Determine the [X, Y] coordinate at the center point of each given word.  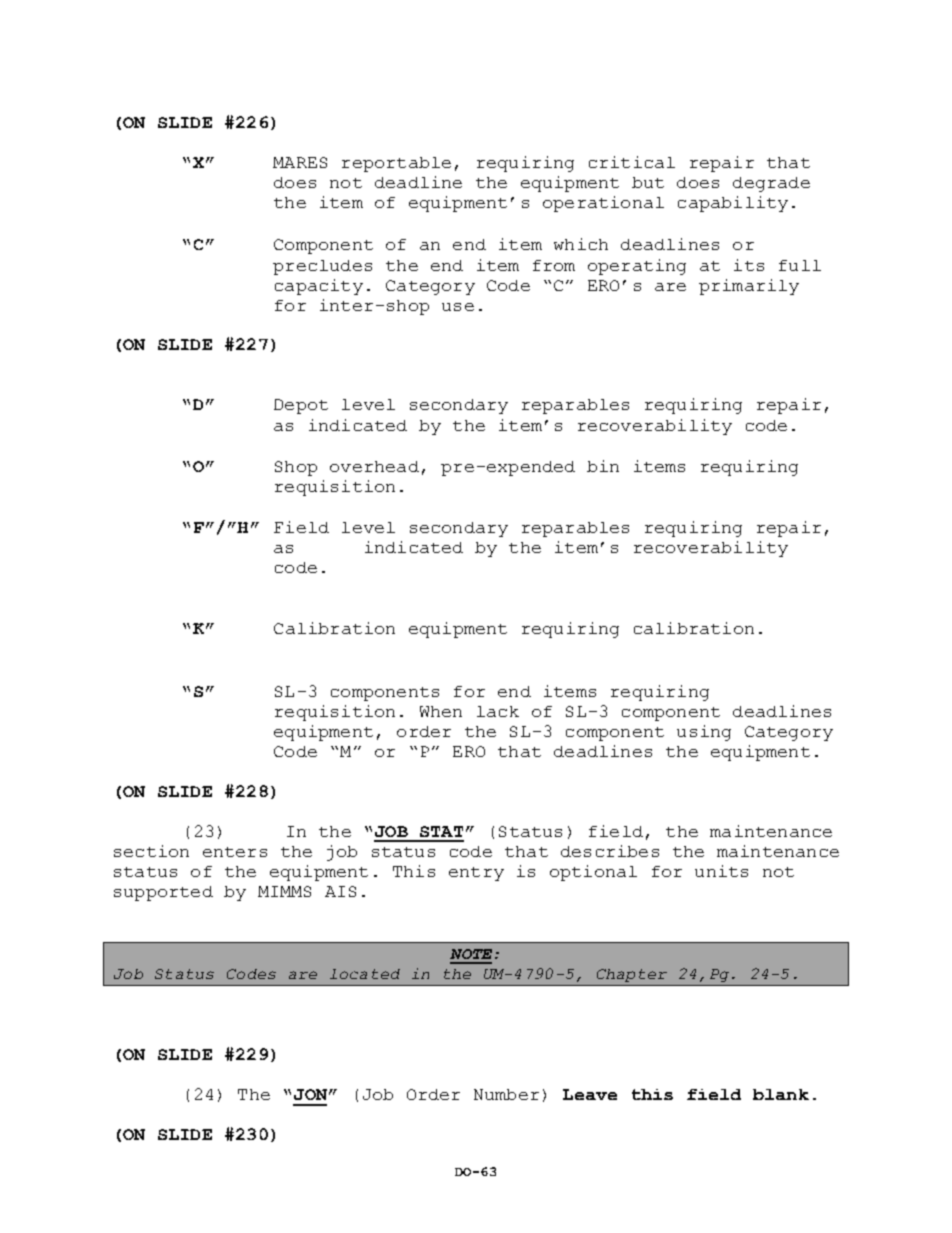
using [704, 733]
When [441, 711]
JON [310, 1094]
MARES [300, 162]
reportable [396, 164]
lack [498, 711]
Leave [590, 1094]
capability [733, 204]
